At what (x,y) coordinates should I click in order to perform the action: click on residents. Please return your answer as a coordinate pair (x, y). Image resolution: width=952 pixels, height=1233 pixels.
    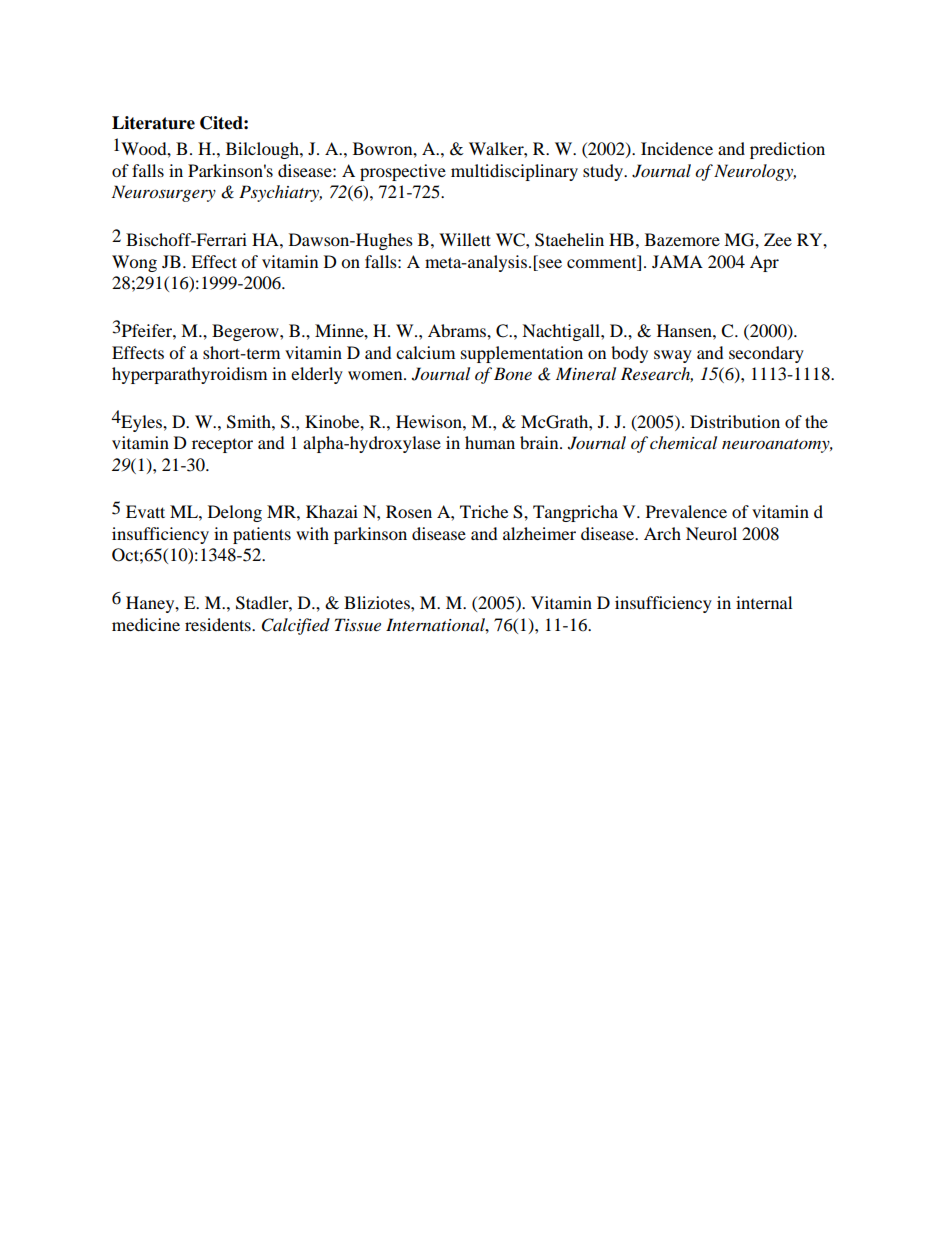
    Looking at the image, I should click on (219, 624).
